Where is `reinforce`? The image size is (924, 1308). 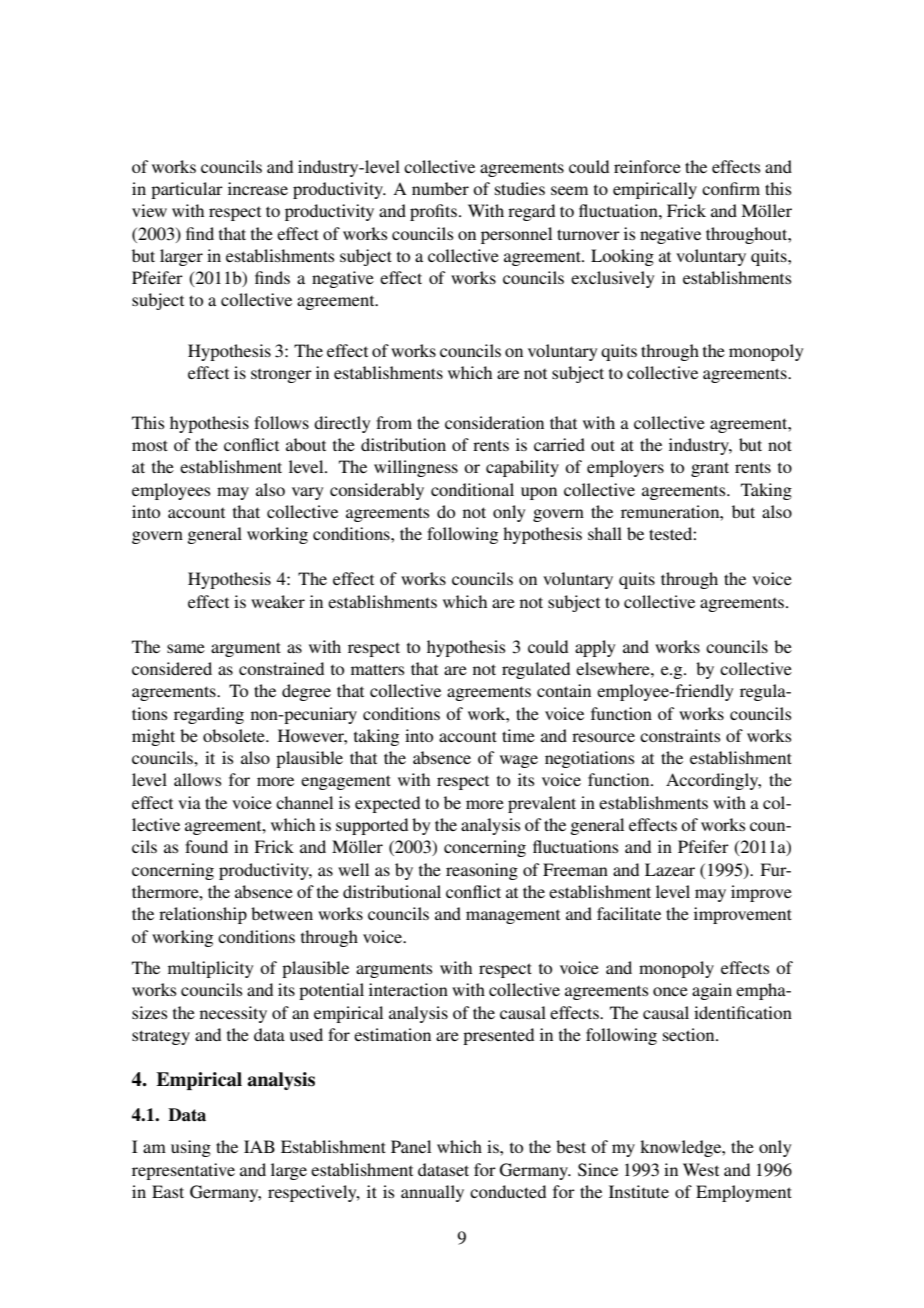
reinforce is located at coordinates (647, 166).
